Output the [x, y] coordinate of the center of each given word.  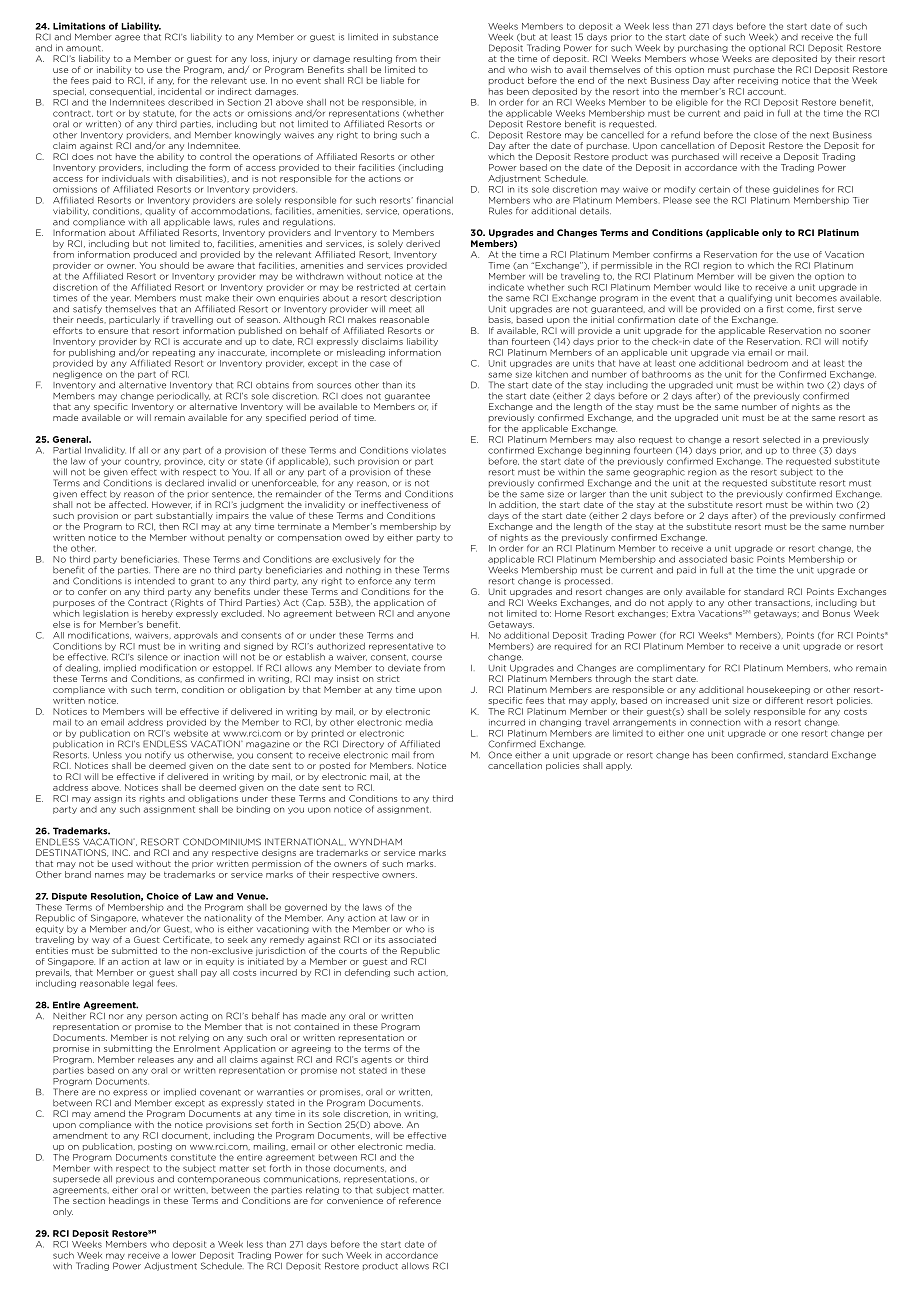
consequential [121, 92]
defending [367, 972]
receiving [758, 81]
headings [129, 1201]
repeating [174, 353]
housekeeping [778, 690]
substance [415, 37]
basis [501, 319]
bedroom [768, 363]
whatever [163, 918]
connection [715, 722]
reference [420, 1200]
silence [152, 657]
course [427, 658]
